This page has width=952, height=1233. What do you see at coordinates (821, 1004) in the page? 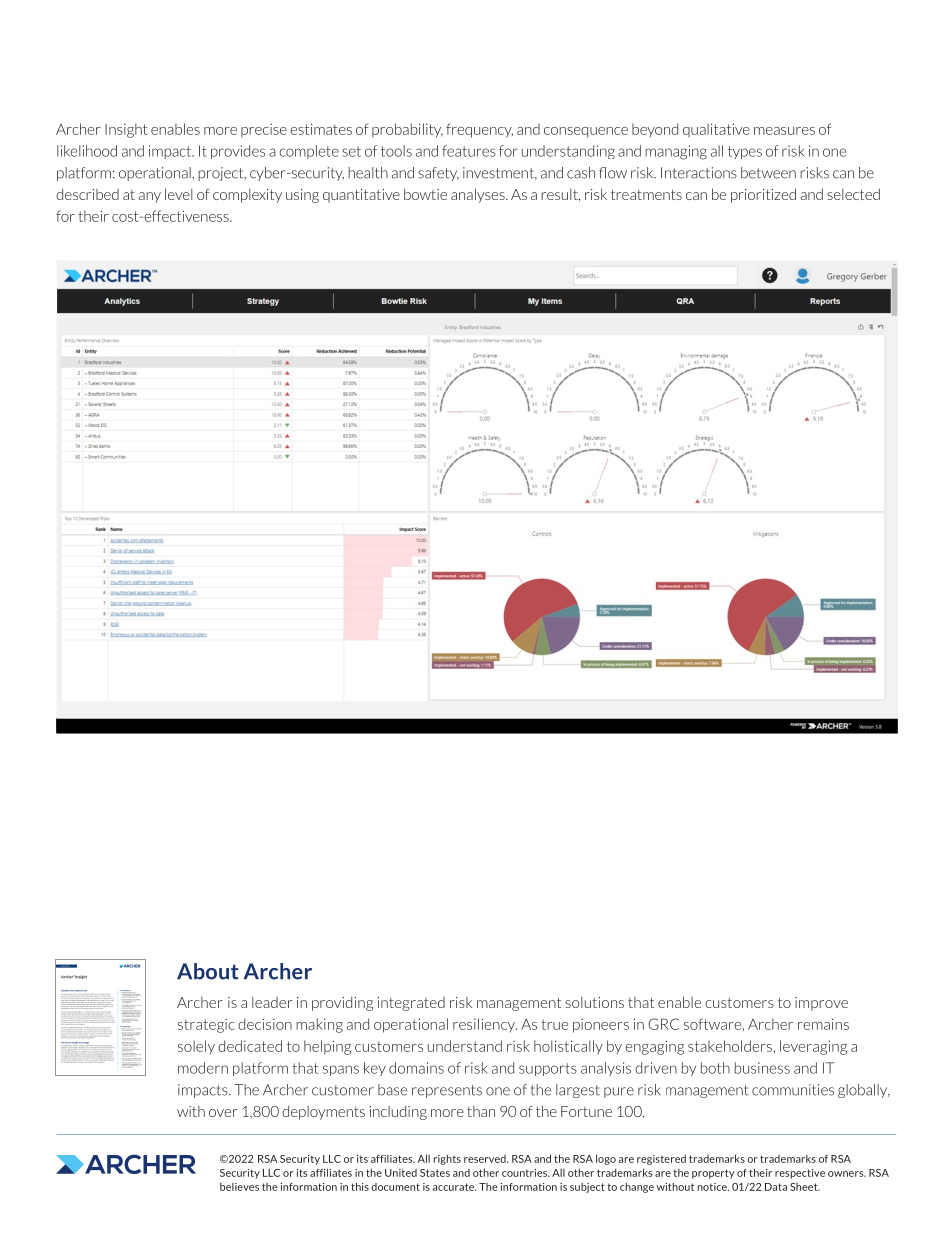
I see `improve` at bounding box center [821, 1004].
